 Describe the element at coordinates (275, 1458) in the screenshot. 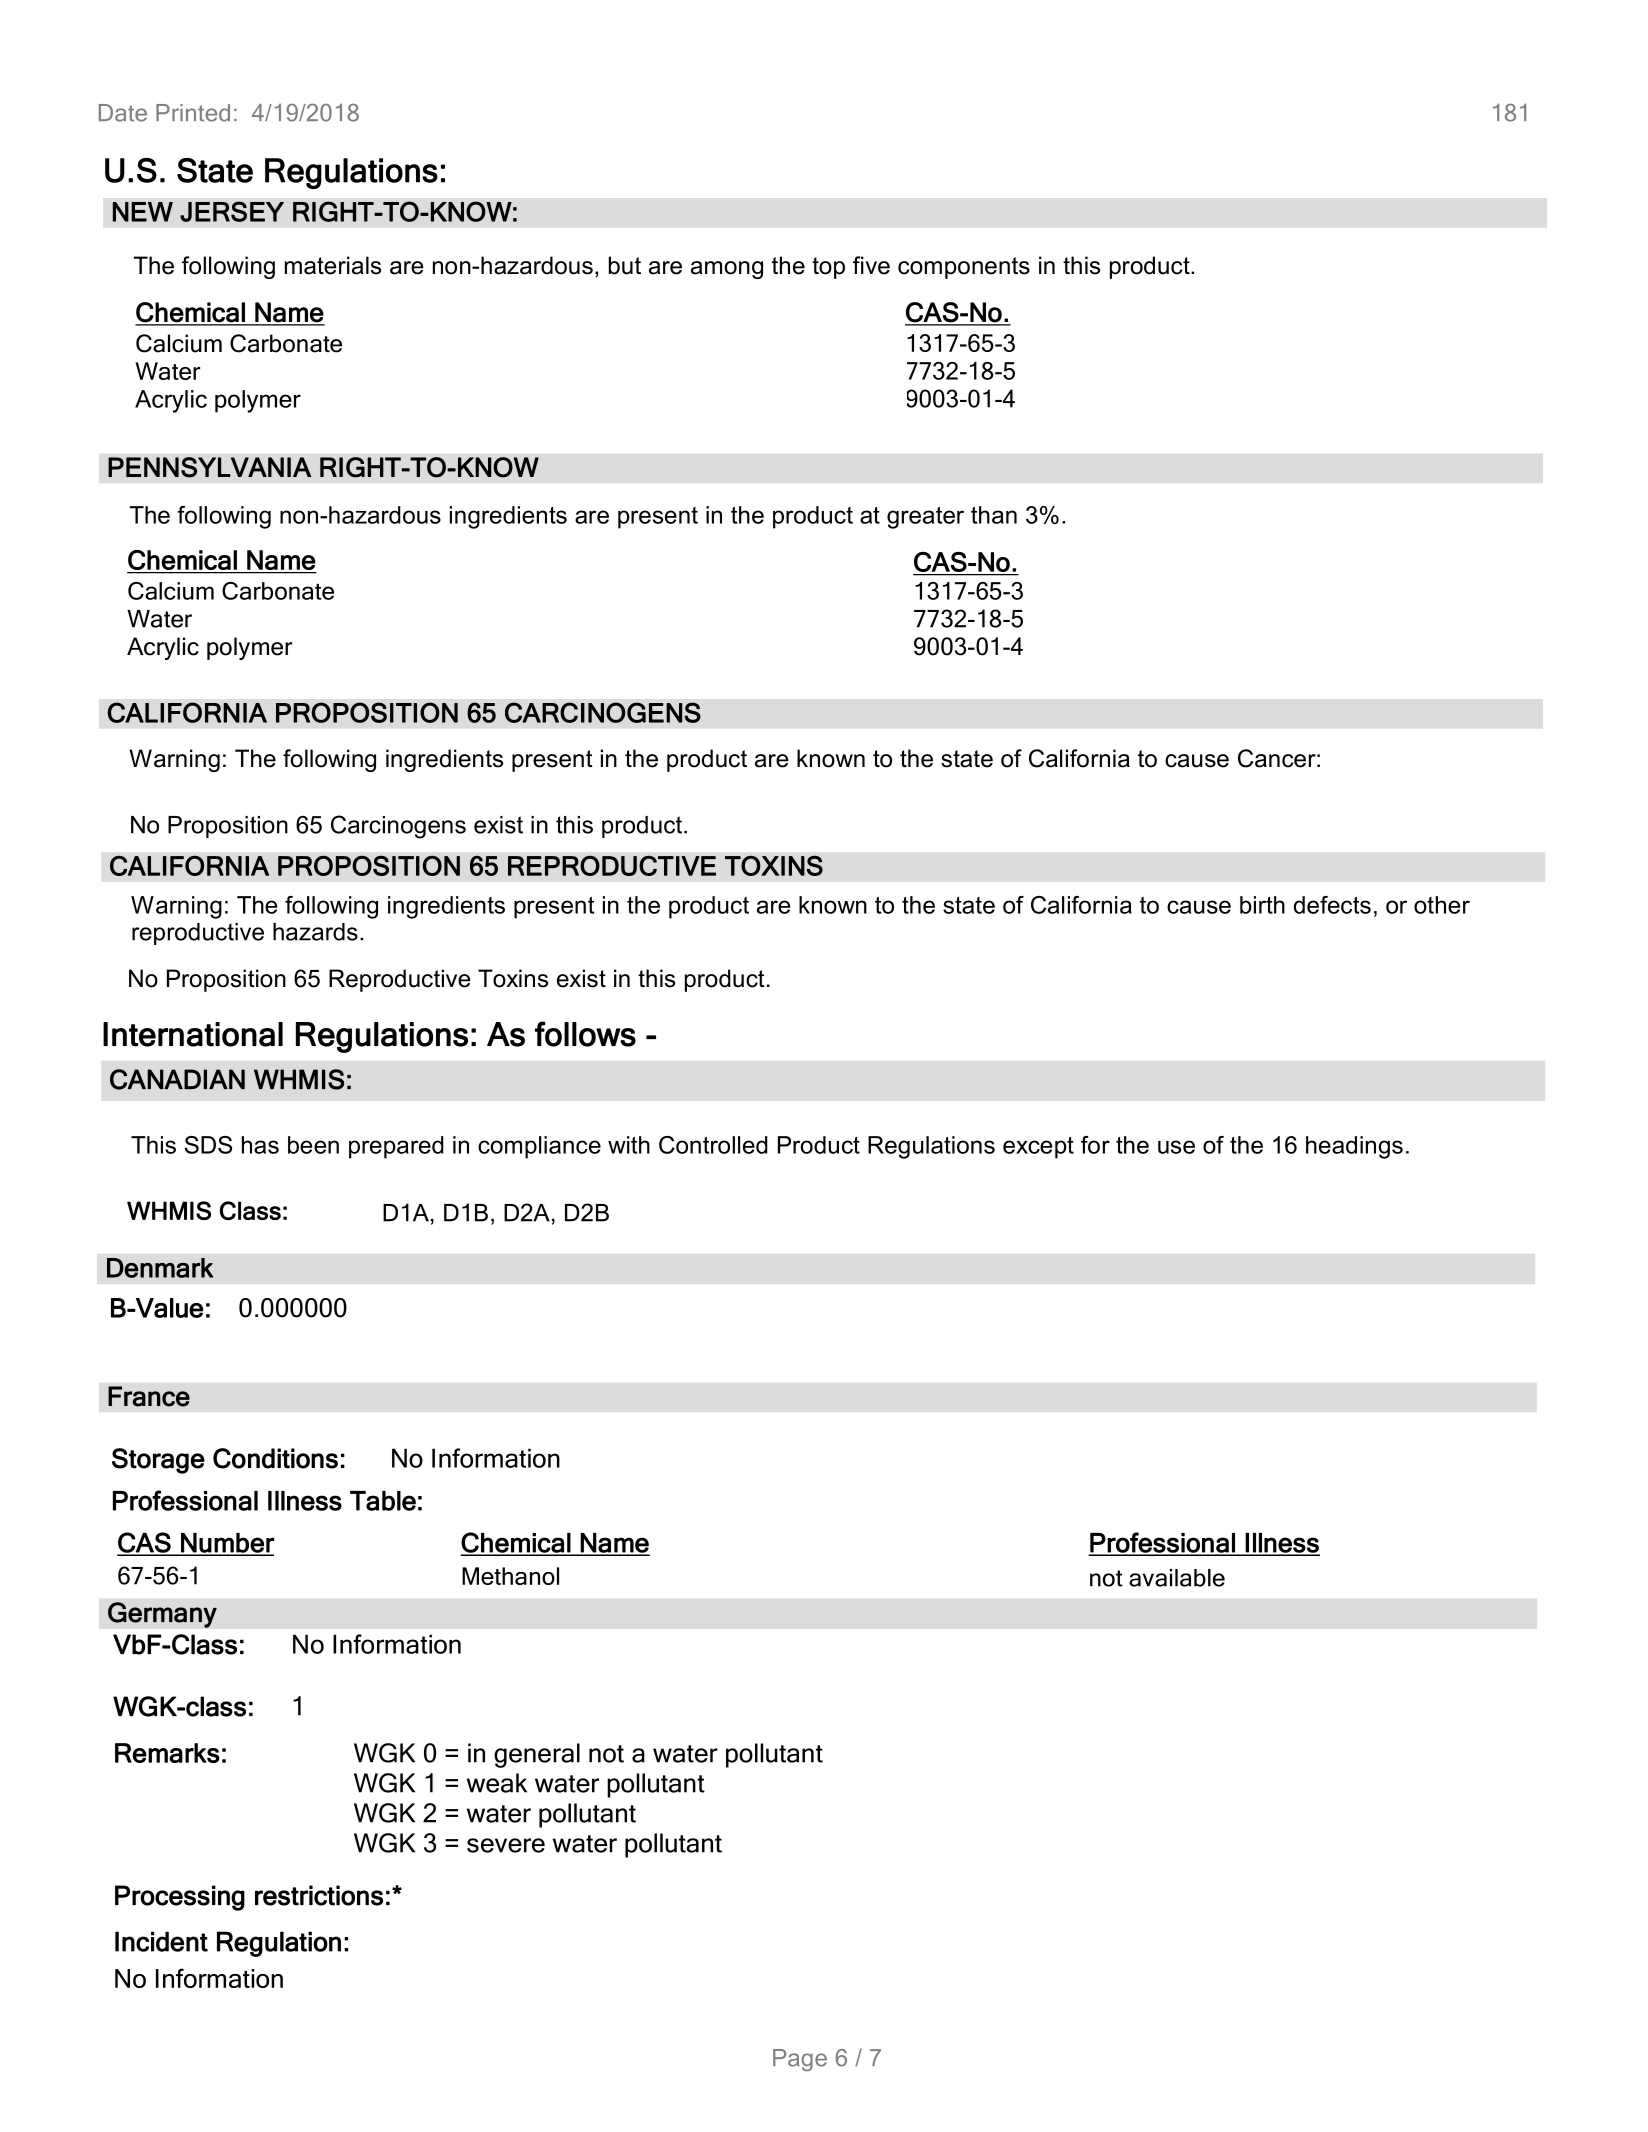

I see `Conditions` at that location.
